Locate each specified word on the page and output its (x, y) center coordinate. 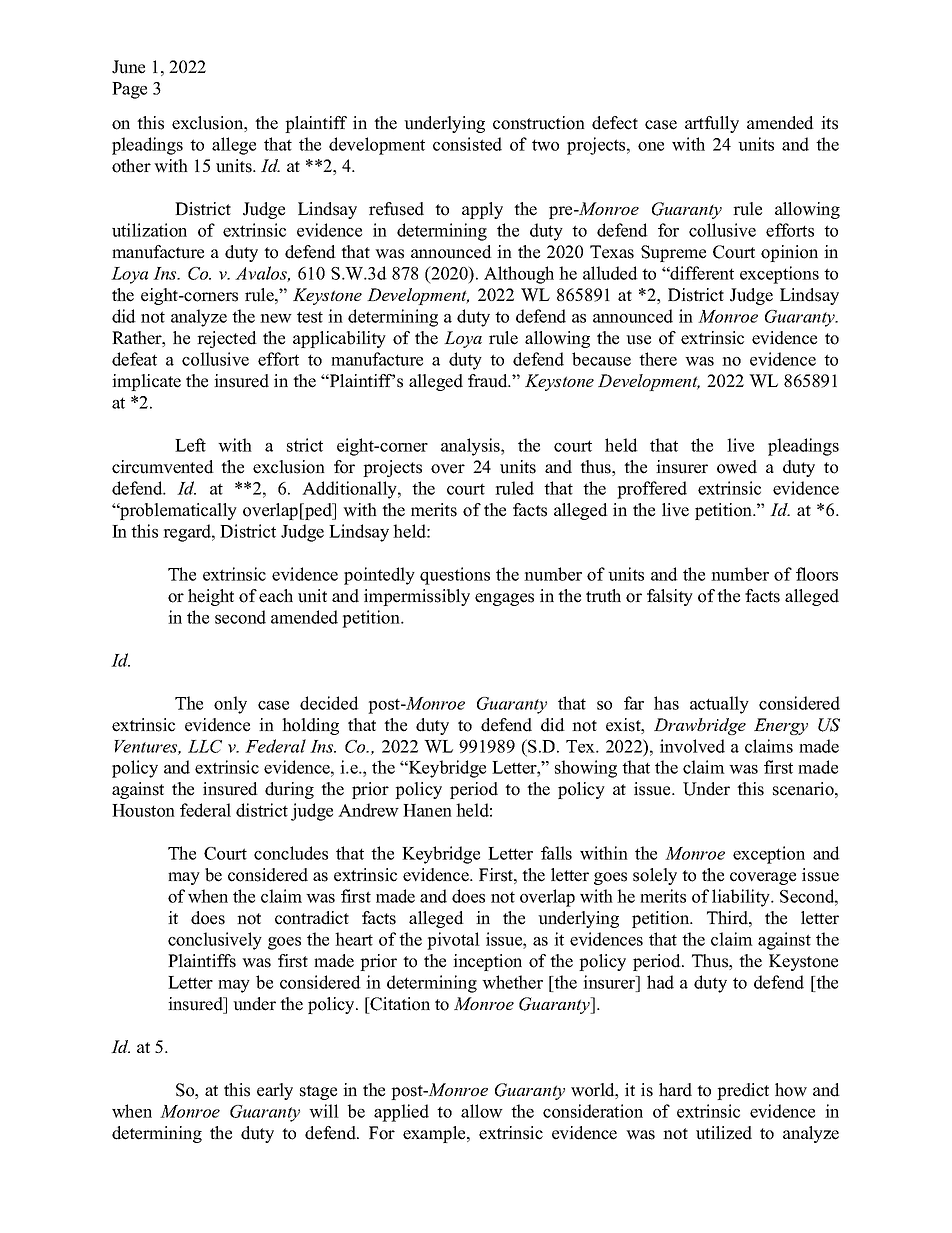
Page (129, 90)
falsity (670, 597)
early (275, 1091)
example (435, 1134)
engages (504, 599)
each (276, 596)
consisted (467, 144)
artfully (712, 124)
